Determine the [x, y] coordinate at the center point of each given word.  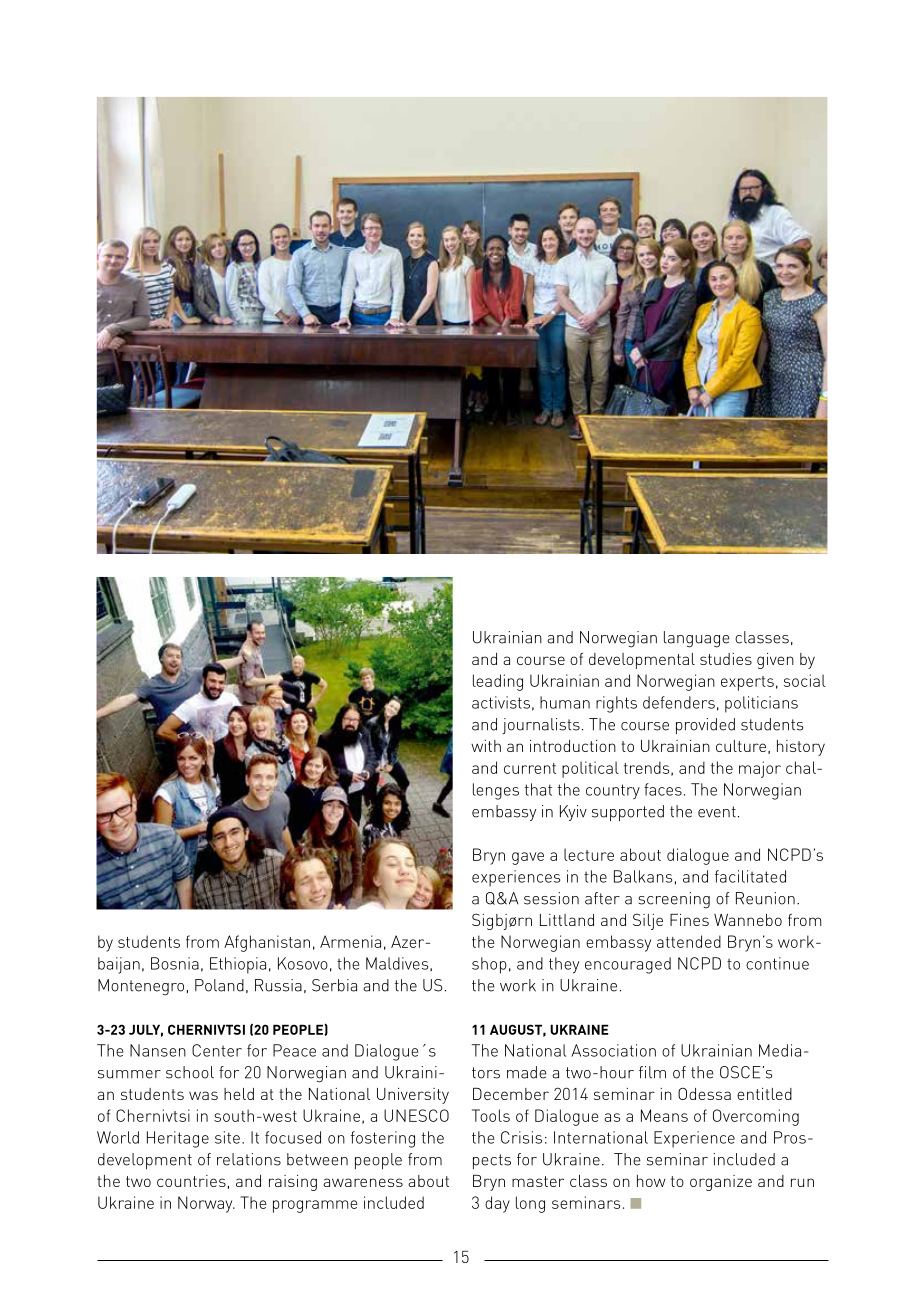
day [497, 1204]
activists [501, 702]
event [717, 812]
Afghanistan [267, 943]
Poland [219, 985]
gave [528, 858]
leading [498, 682]
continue [777, 963]
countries [191, 1181]
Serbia [334, 985]
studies [726, 659]
